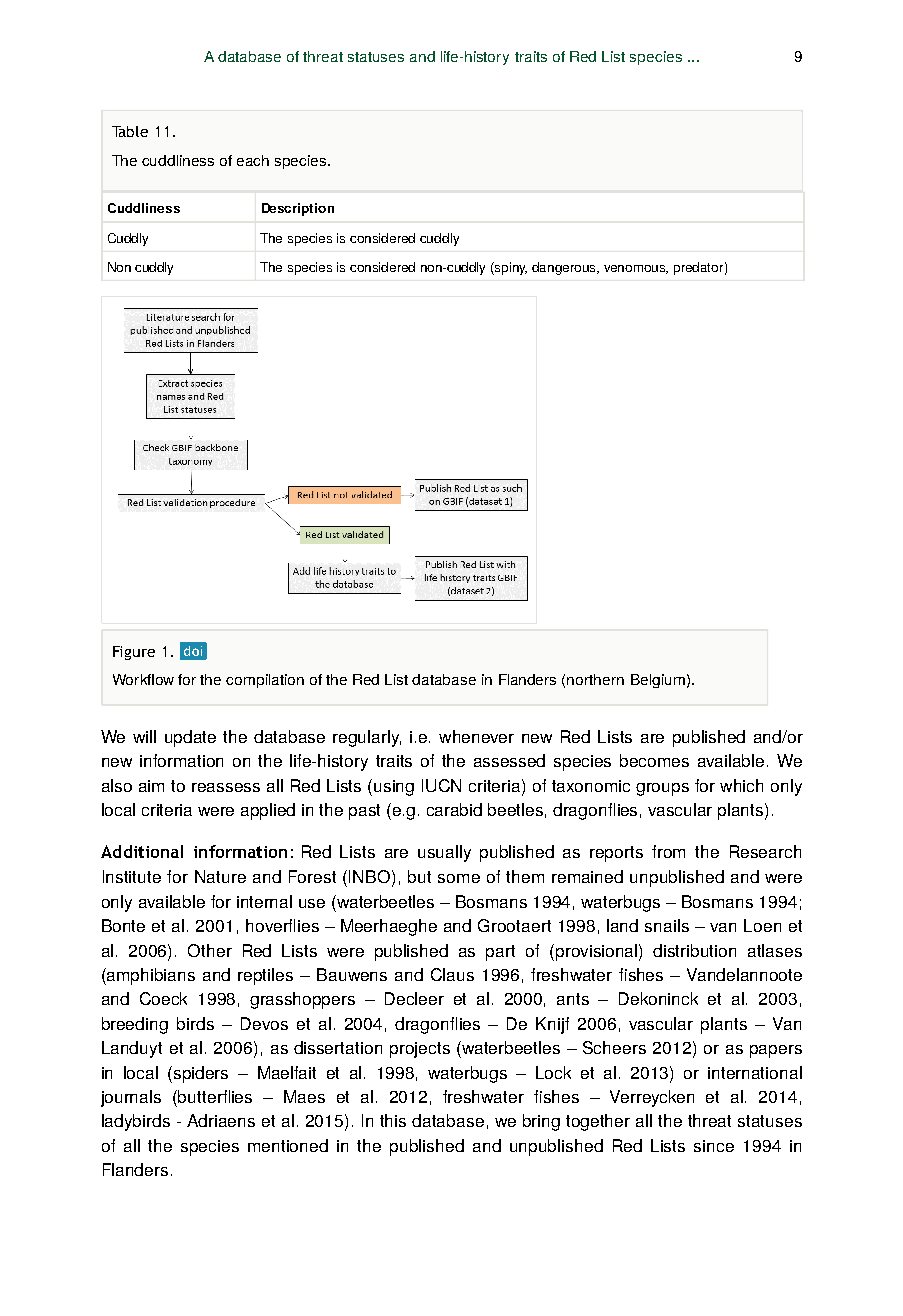 The width and height of the screenshot is (903, 1316). Describe the element at coordinates (134, 653) in the screenshot. I see `Figure` at that location.
